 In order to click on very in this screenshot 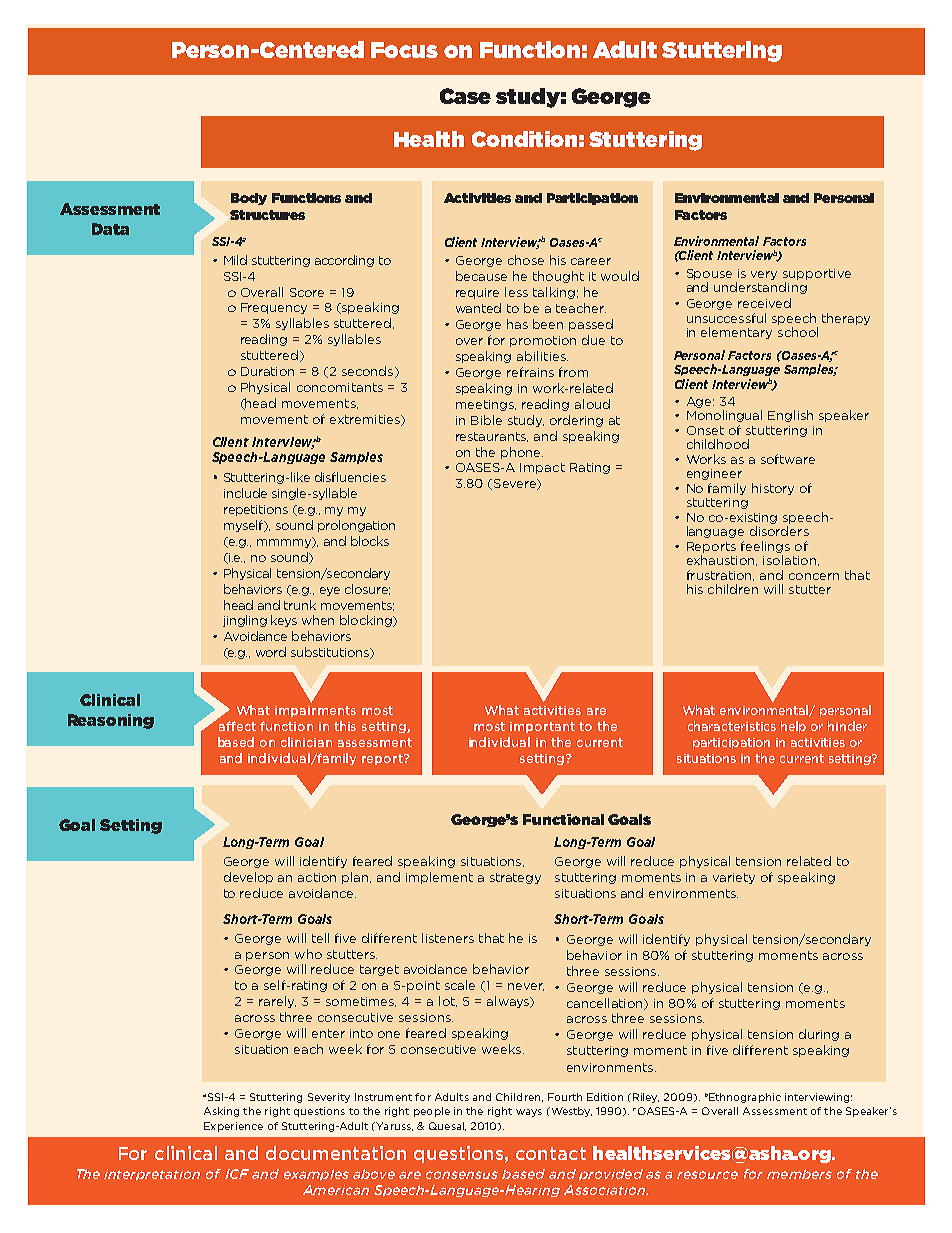, I will do `click(764, 275)`.
